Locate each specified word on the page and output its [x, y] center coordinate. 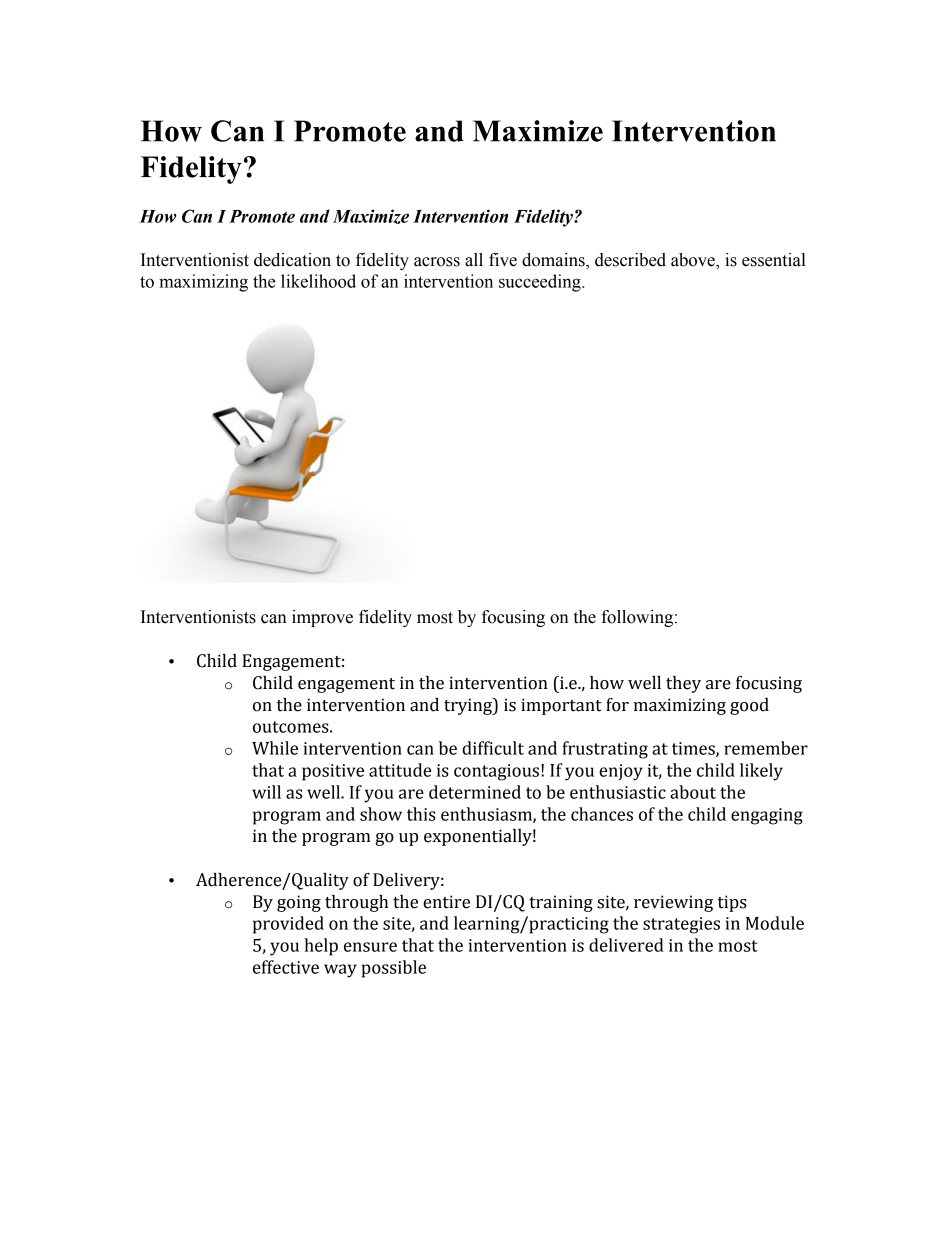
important [561, 706]
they [683, 684]
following [638, 618]
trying [469, 706]
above [694, 261]
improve [322, 618]
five [503, 260]
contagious [498, 772]
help [321, 947]
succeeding [541, 283]
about [693, 792]
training [561, 903]
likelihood [318, 281]
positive [333, 772]
